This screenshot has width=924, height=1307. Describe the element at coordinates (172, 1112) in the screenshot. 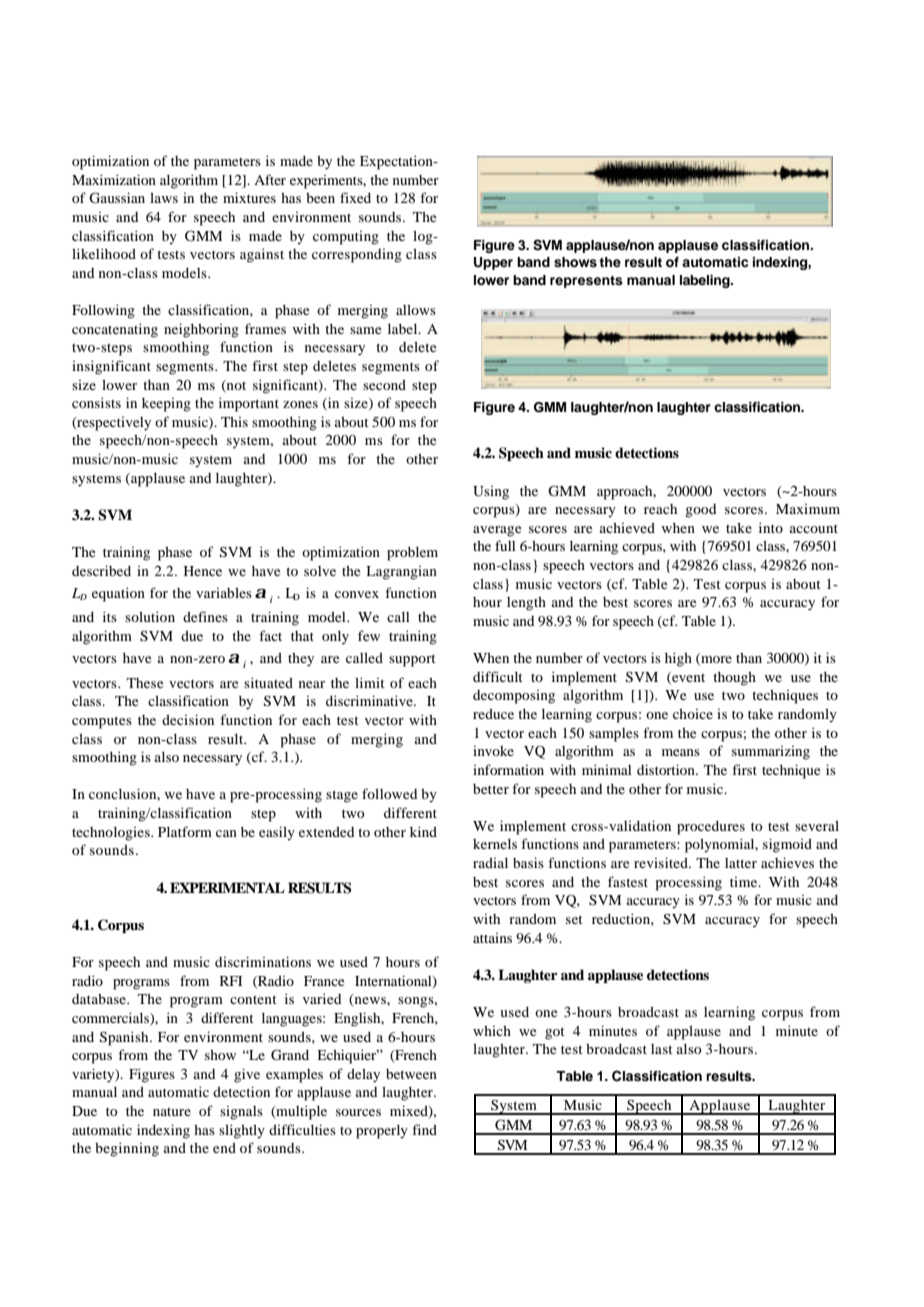

I see `nature` at that location.
